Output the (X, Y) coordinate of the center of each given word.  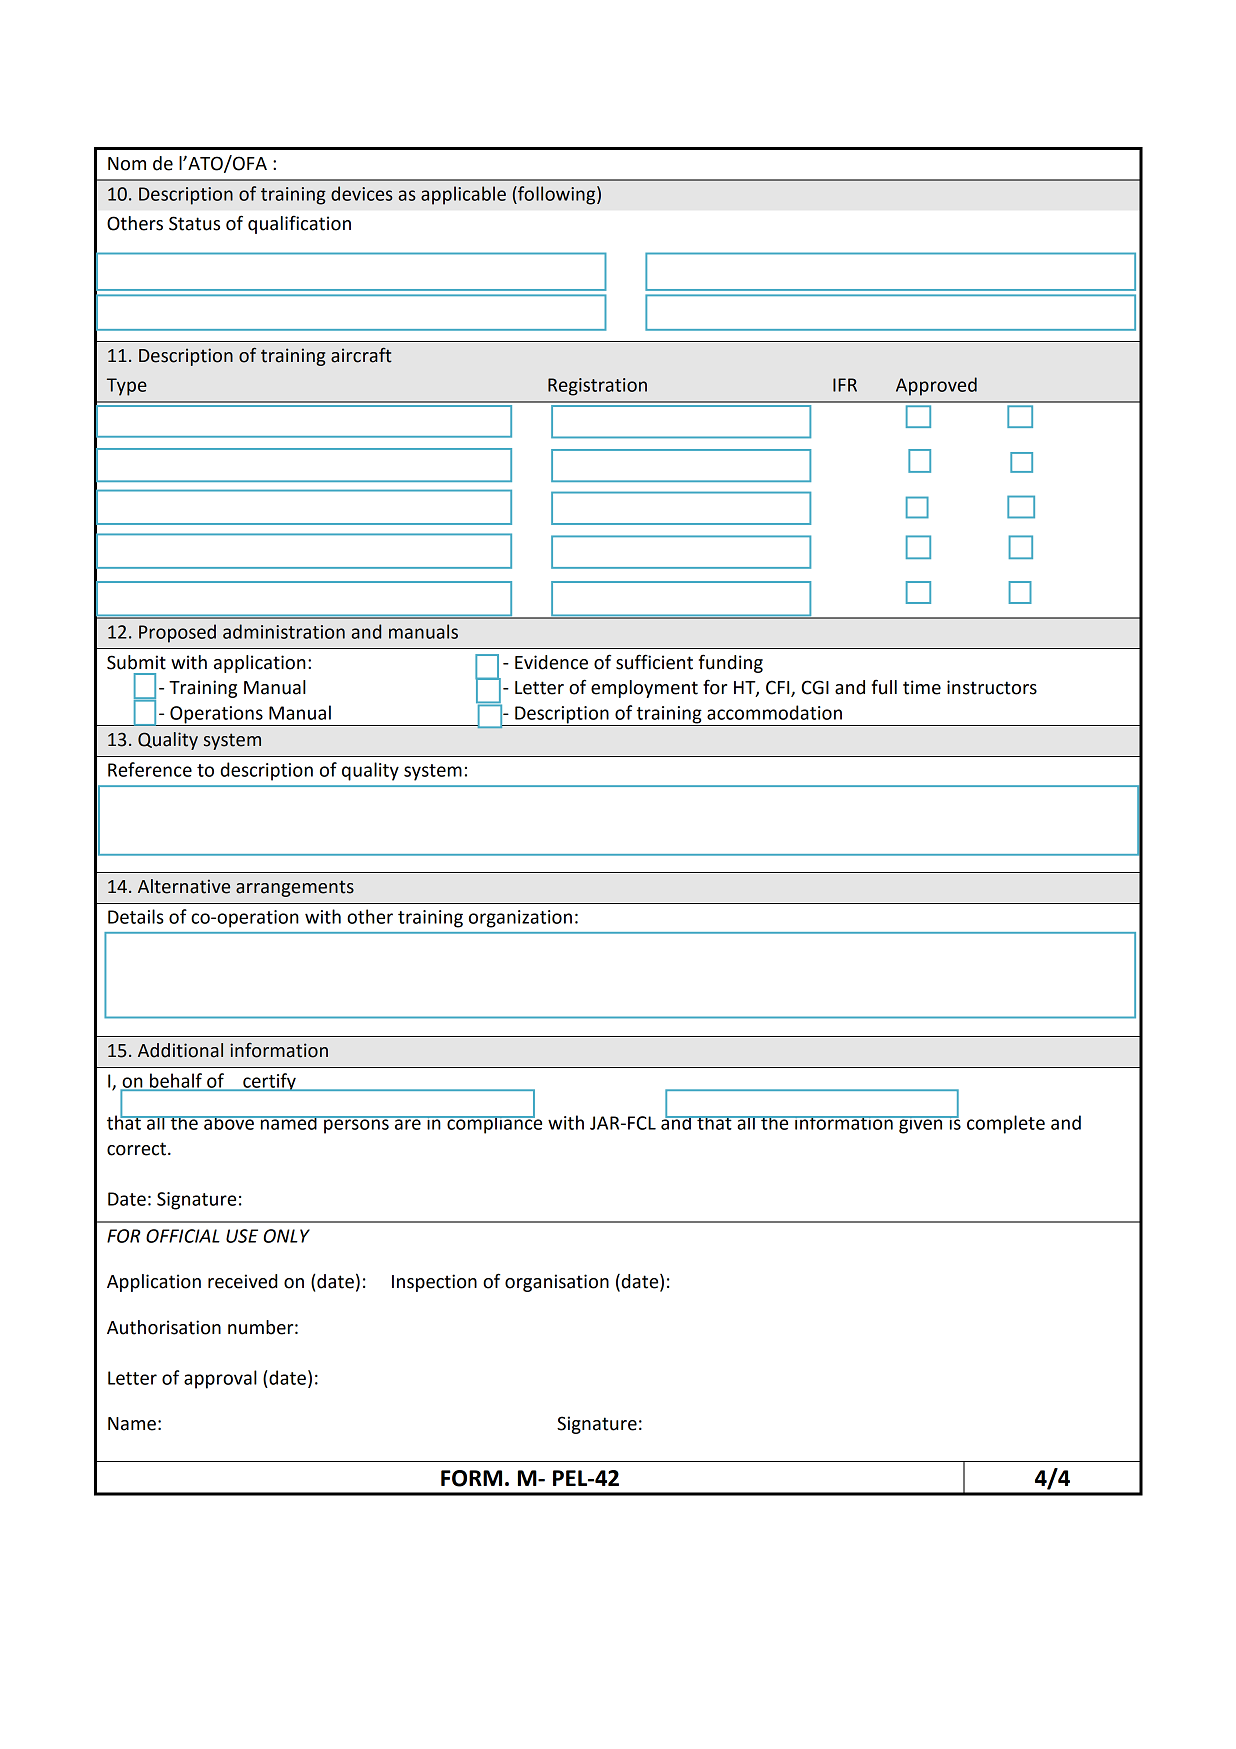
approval (220, 1379)
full (884, 687)
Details (136, 916)
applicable (463, 195)
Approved (936, 386)
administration (284, 631)
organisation (557, 1283)
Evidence (551, 662)
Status (194, 223)
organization (520, 919)
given (921, 1125)
